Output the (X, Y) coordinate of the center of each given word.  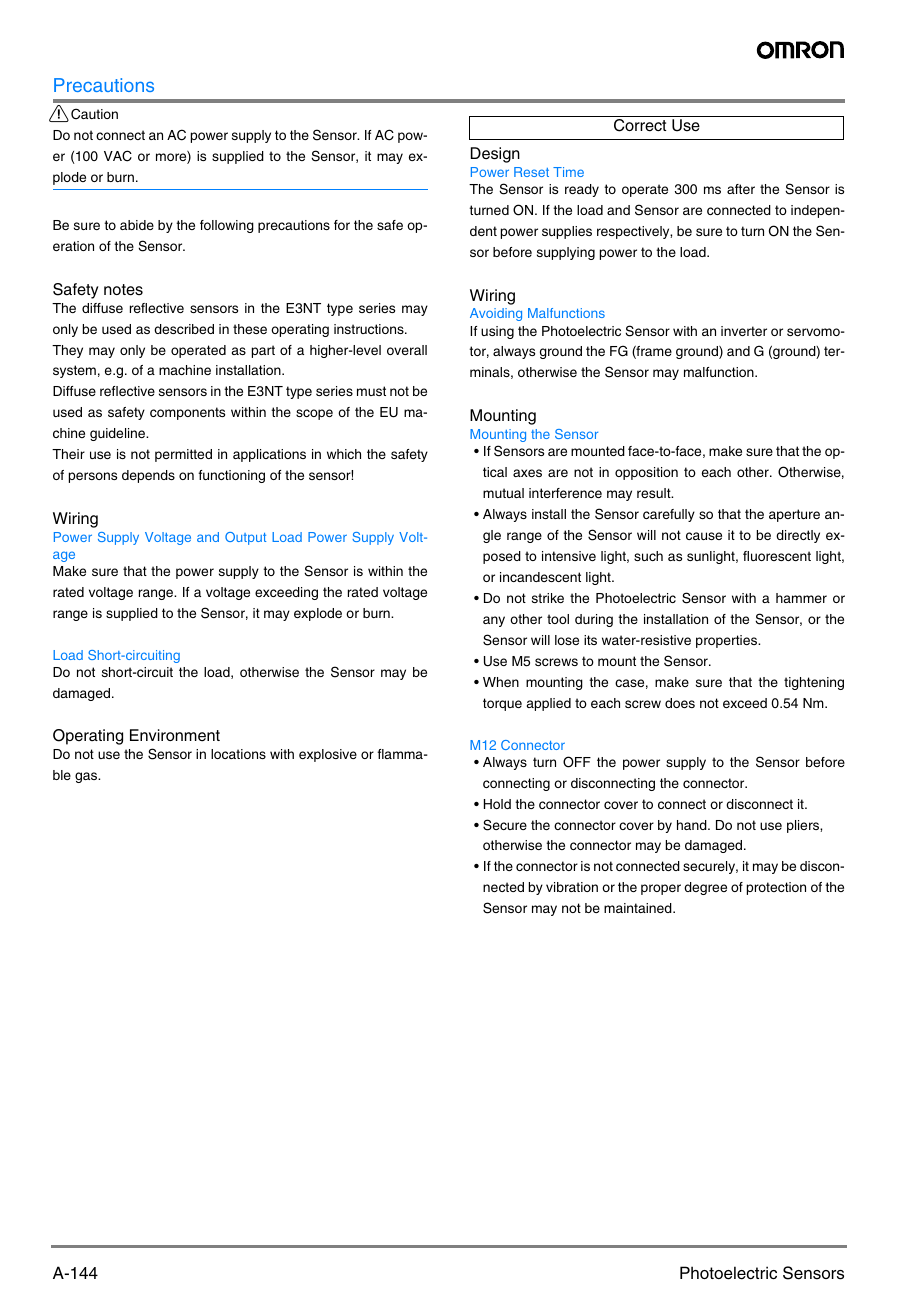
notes (123, 290)
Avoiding (496, 314)
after (741, 189)
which (344, 454)
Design (495, 155)
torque (502, 704)
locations (238, 754)
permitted (183, 455)
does (680, 703)
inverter (744, 331)
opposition (646, 473)
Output (245, 538)
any (494, 621)
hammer (801, 598)
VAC (118, 156)
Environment (175, 735)
